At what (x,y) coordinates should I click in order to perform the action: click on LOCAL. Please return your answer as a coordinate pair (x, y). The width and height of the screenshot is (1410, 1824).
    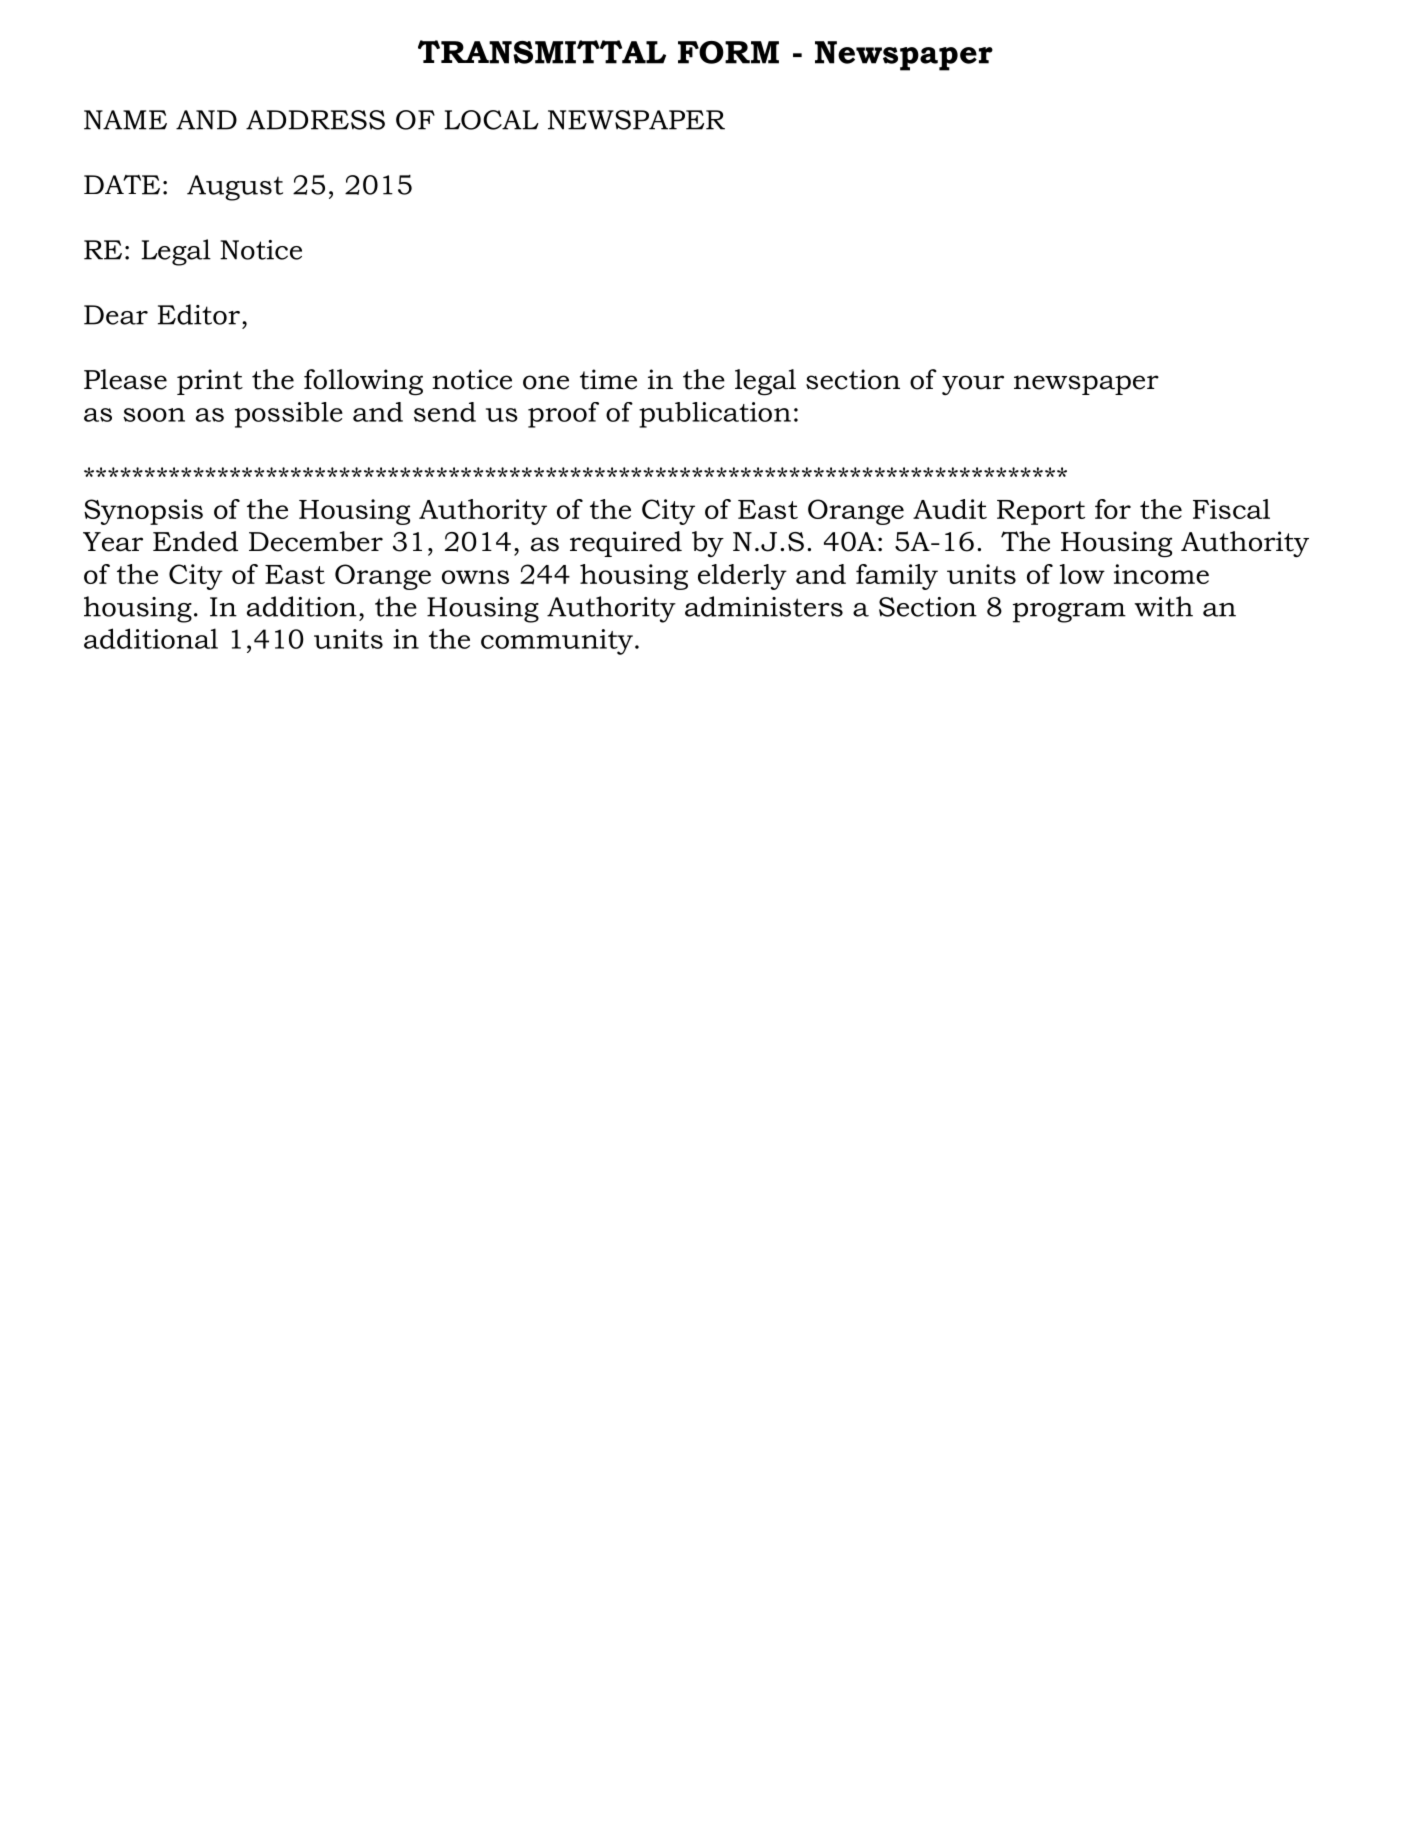
    Looking at the image, I should click on (491, 120).
